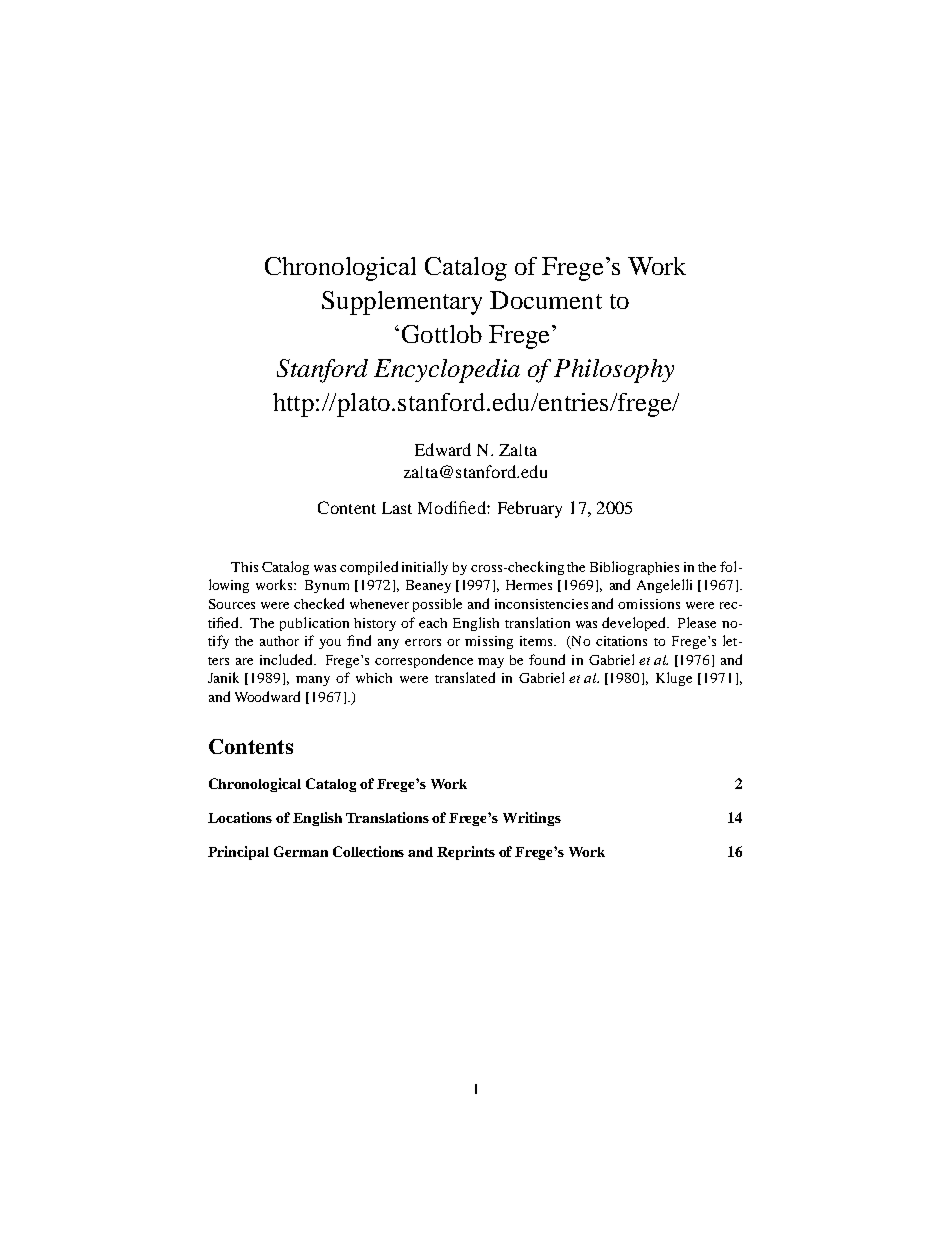 The height and width of the screenshot is (1233, 952). Describe the element at coordinates (425, 568) in the screenshot. I see `initially` at that location.
